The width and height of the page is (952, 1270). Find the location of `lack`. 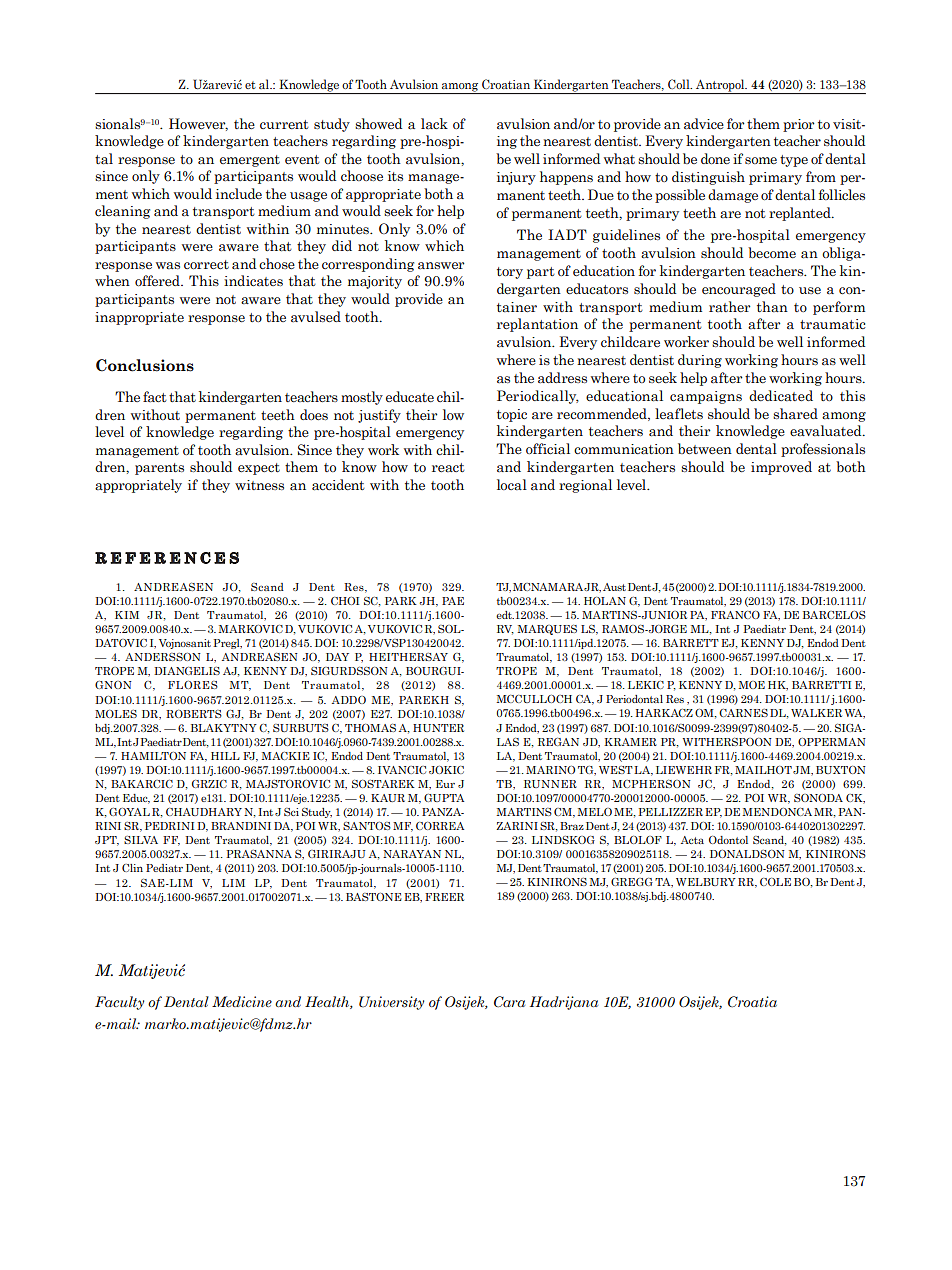

lack is located at coordinates (434, 123).
